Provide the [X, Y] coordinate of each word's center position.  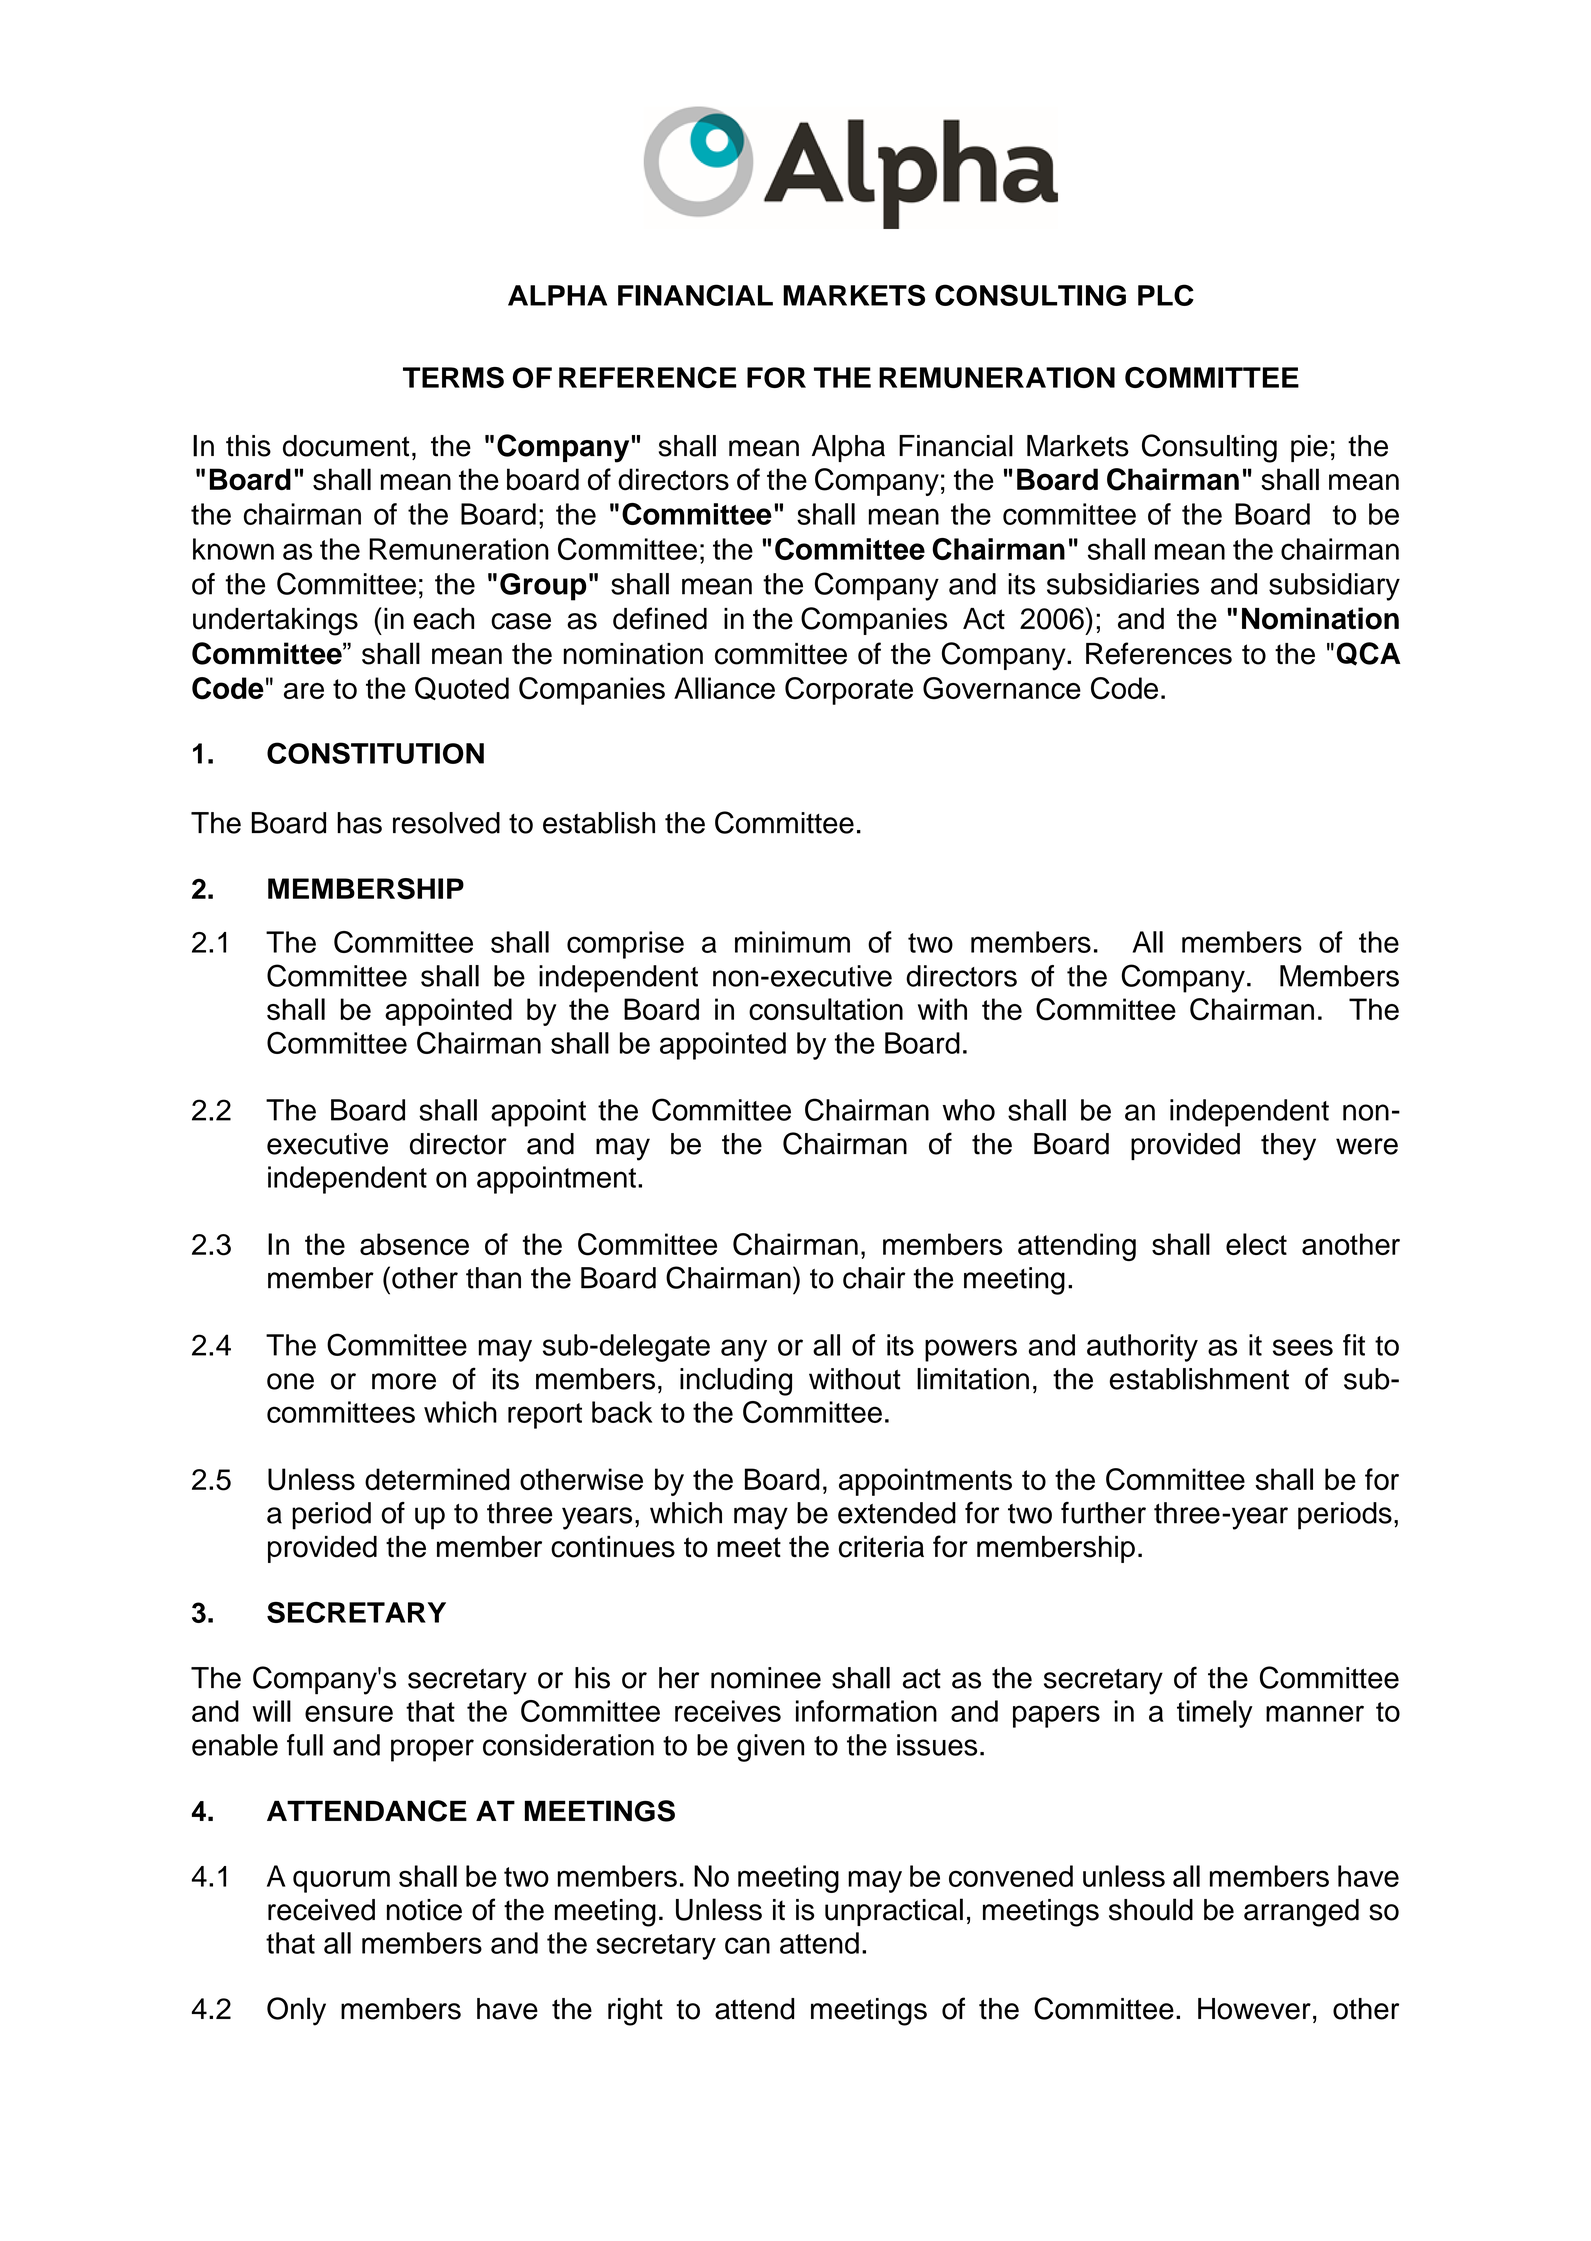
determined [437, 1479]
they [1288, 1147]
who [969, 1110]
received [321, 1910]
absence [414, 1244]
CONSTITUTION [375, 753]
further [1103, 1513]
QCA [1368, 654]
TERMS [453, 377]
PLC [1166, 295]
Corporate [849, 691]
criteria [881, 1547]
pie [1309, 448]
